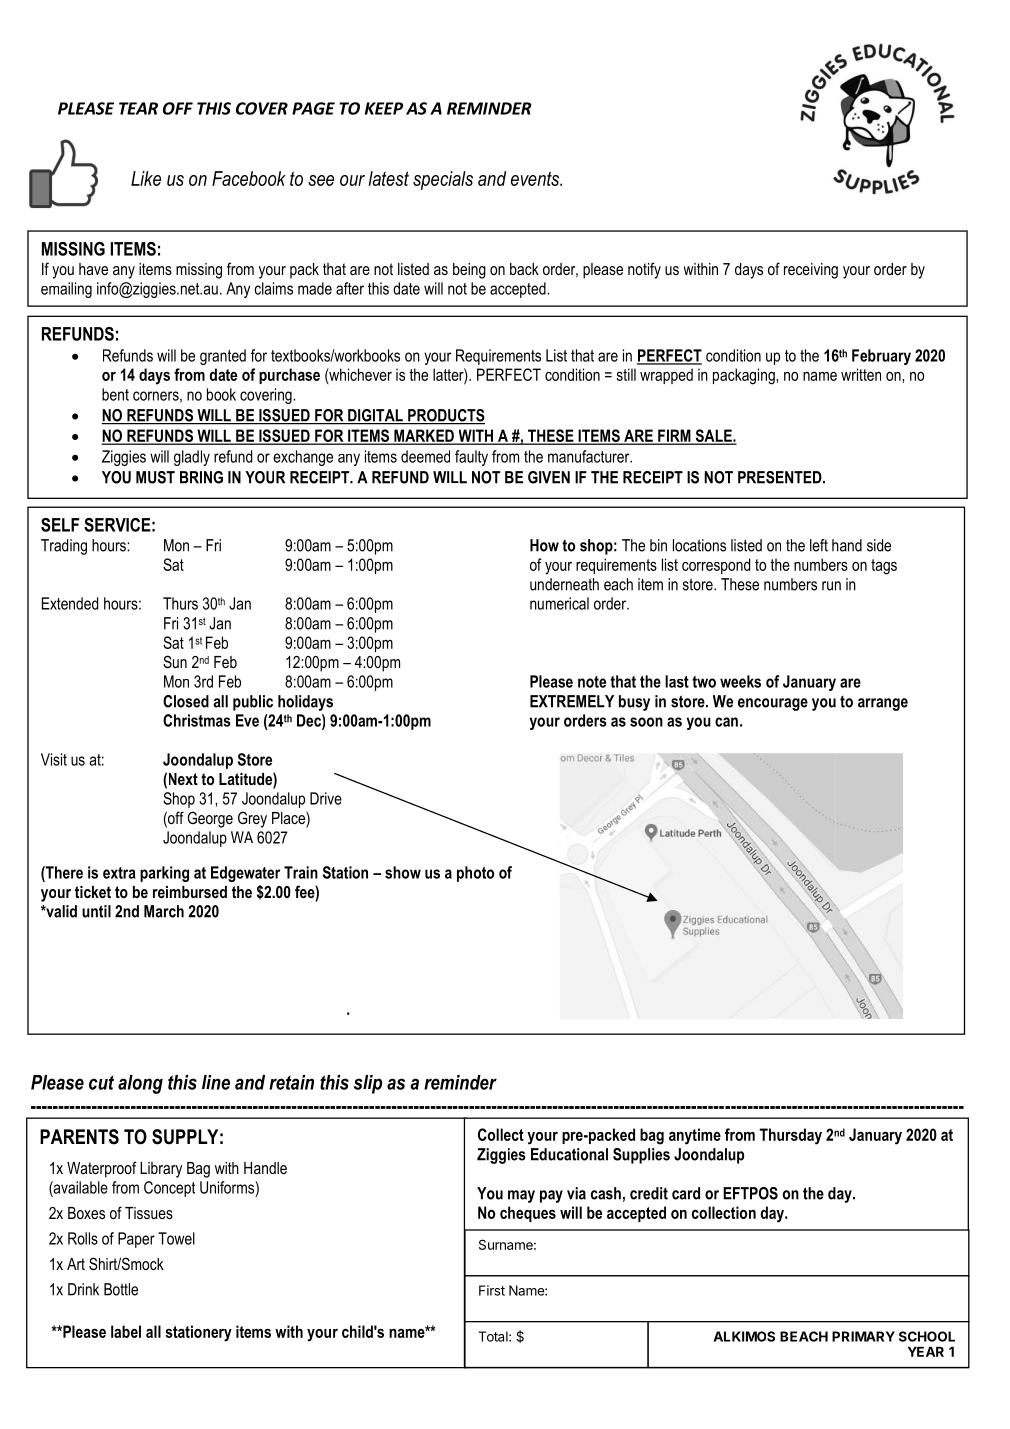 The height and width of the image is (1429, 1010). Describe the element at coordinates (126, 1331) in the image. I see `label` at that location.
